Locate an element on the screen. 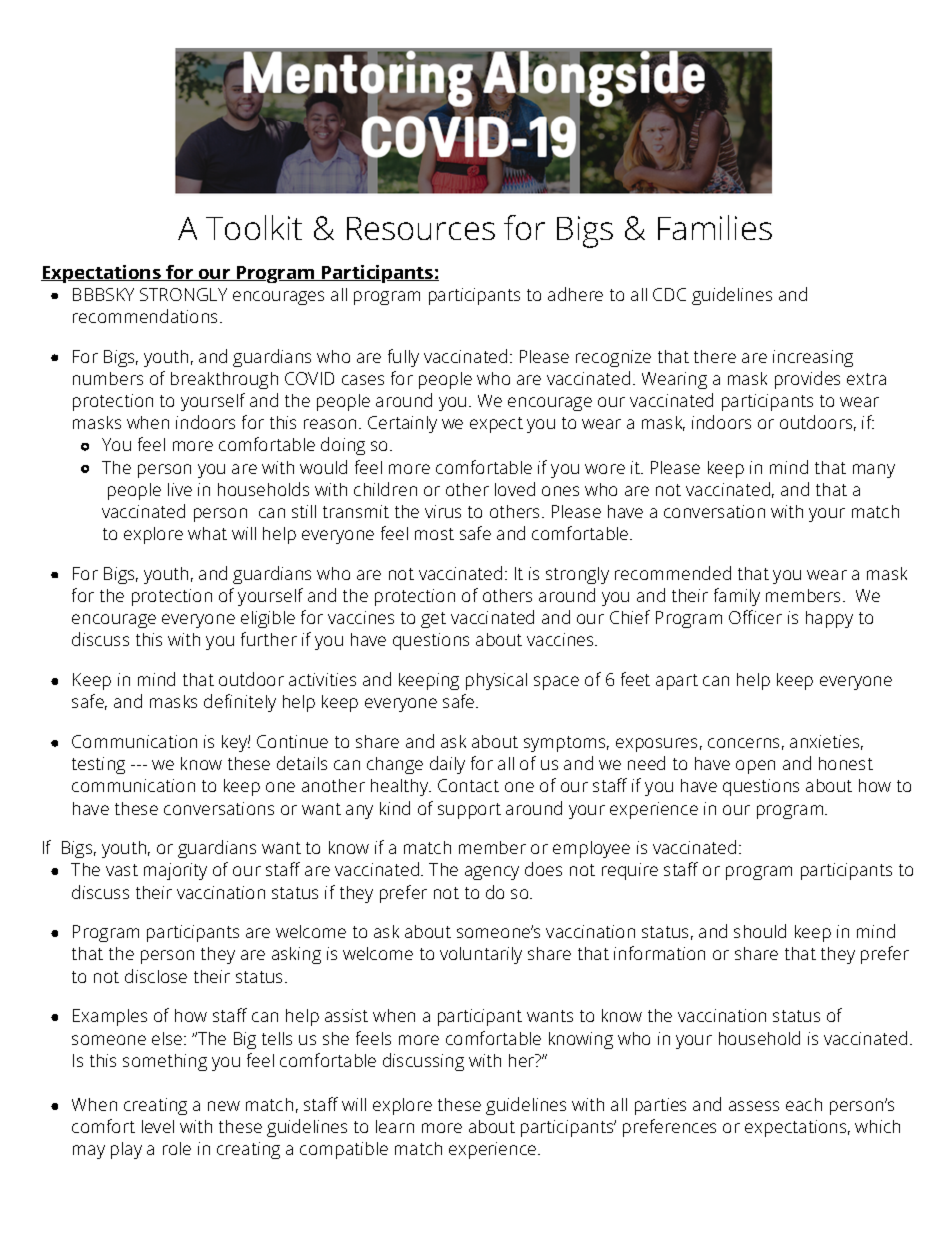 Image resolution: width=952 pixels, height=1233 pixels. loved is located at coordinates (515, 489).
